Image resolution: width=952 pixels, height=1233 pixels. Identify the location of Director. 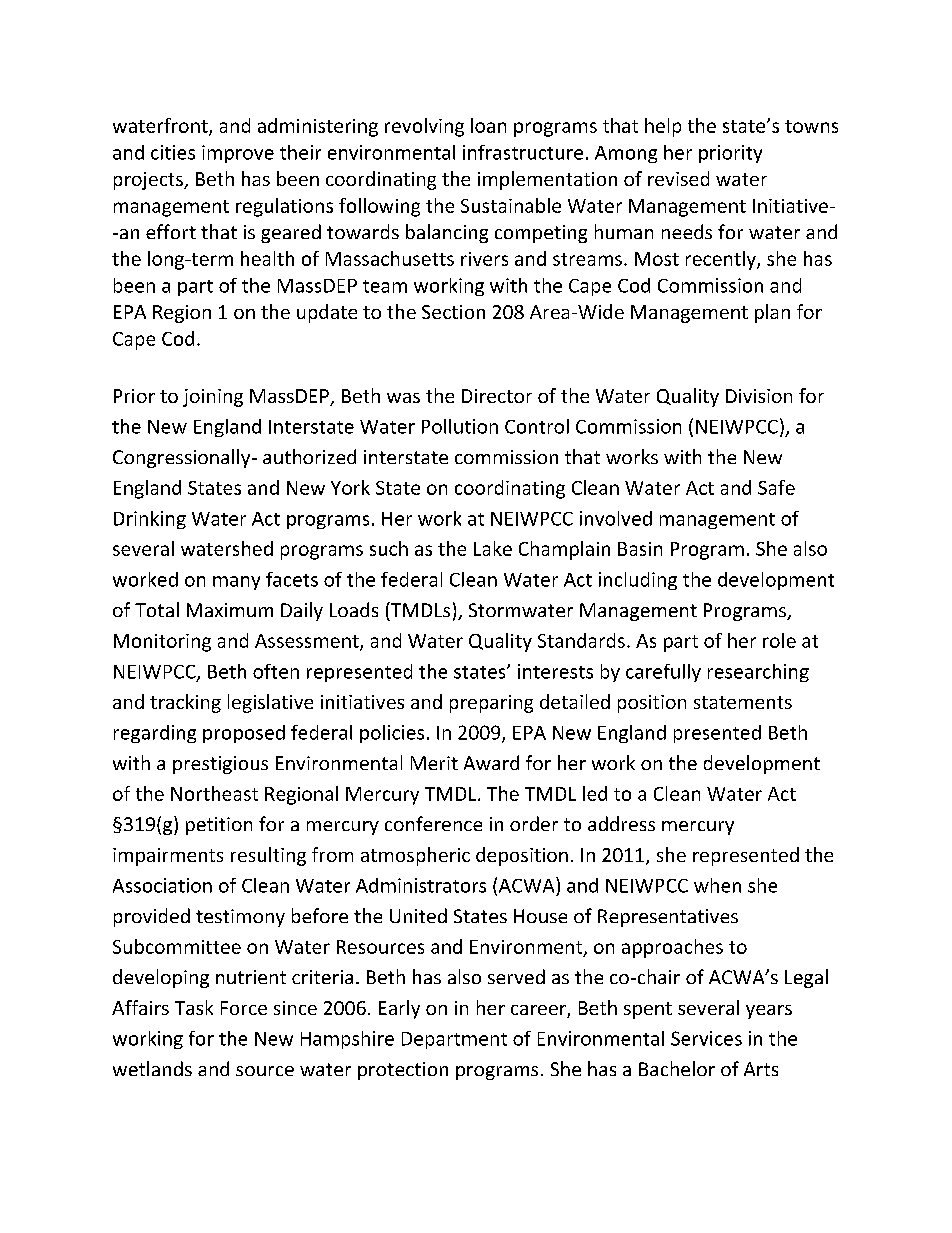
(497, 396).
